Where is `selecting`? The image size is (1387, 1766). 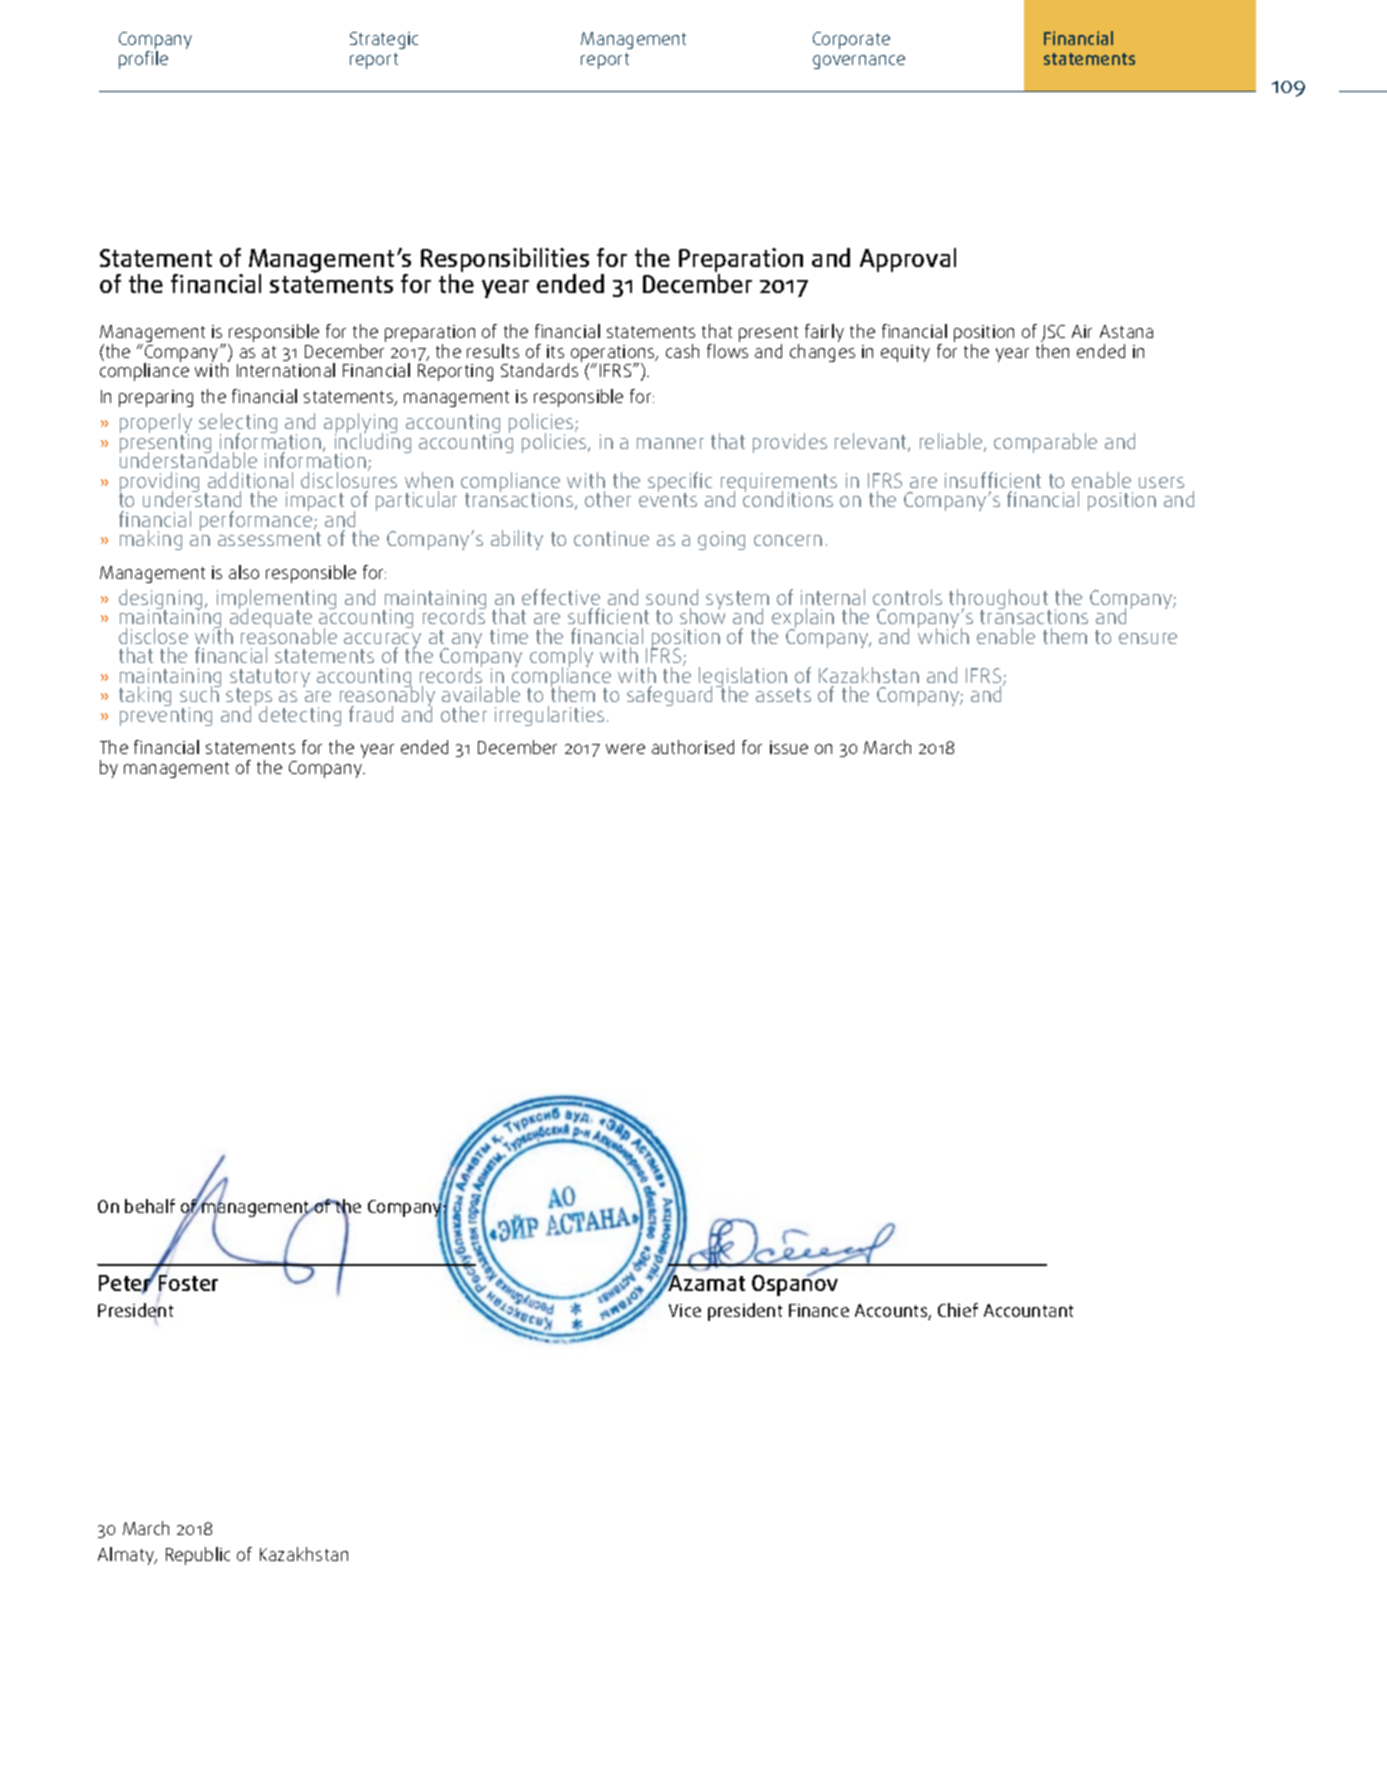 selecting is located at coordinates (238, 424).
